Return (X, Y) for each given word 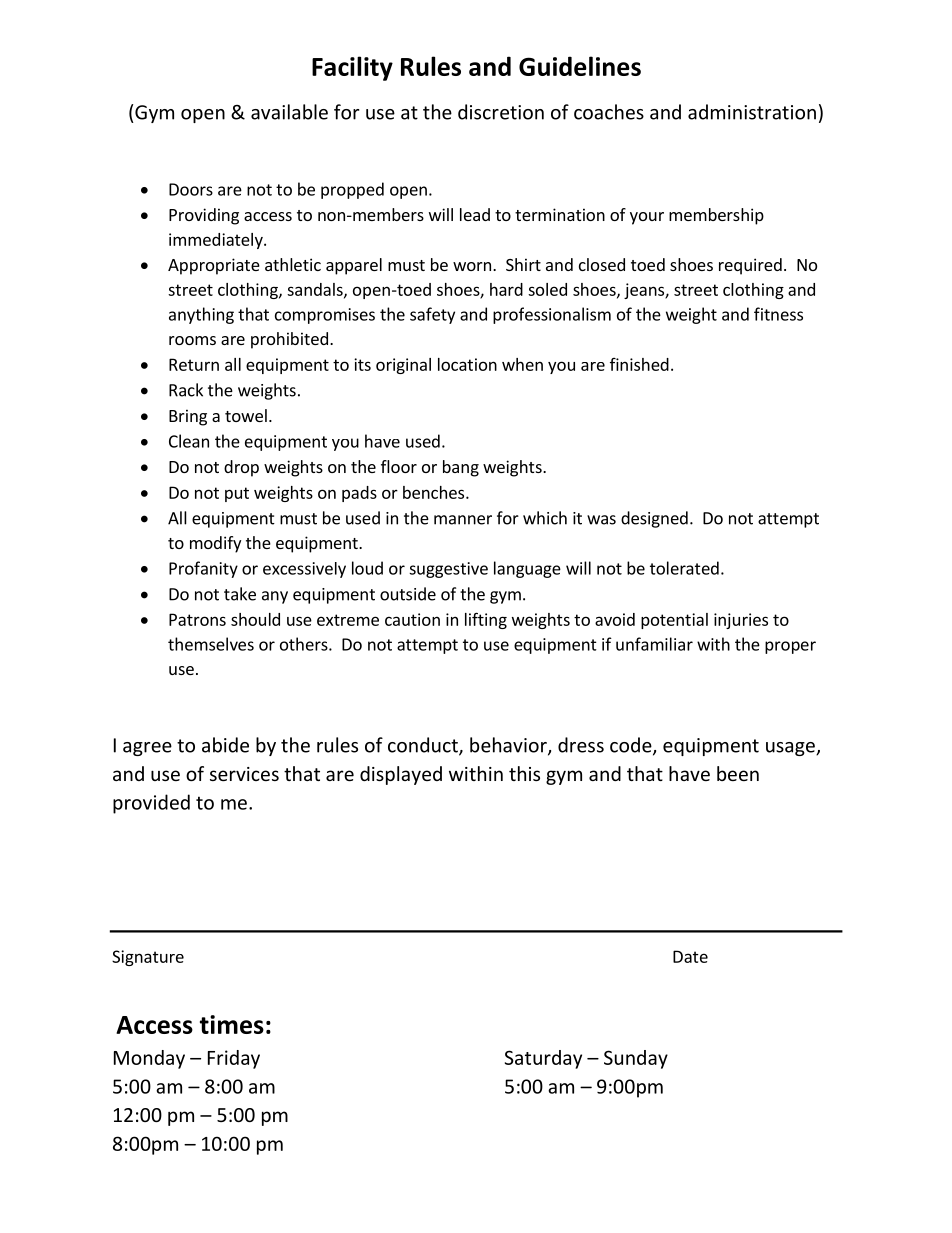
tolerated (684, 568)
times (232, 1024)
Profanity (203, 569)
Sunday (636, 1059)
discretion (501, 112)
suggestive (448, 570)
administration (752, 112)
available (289, 112)
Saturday (543, 1059)
